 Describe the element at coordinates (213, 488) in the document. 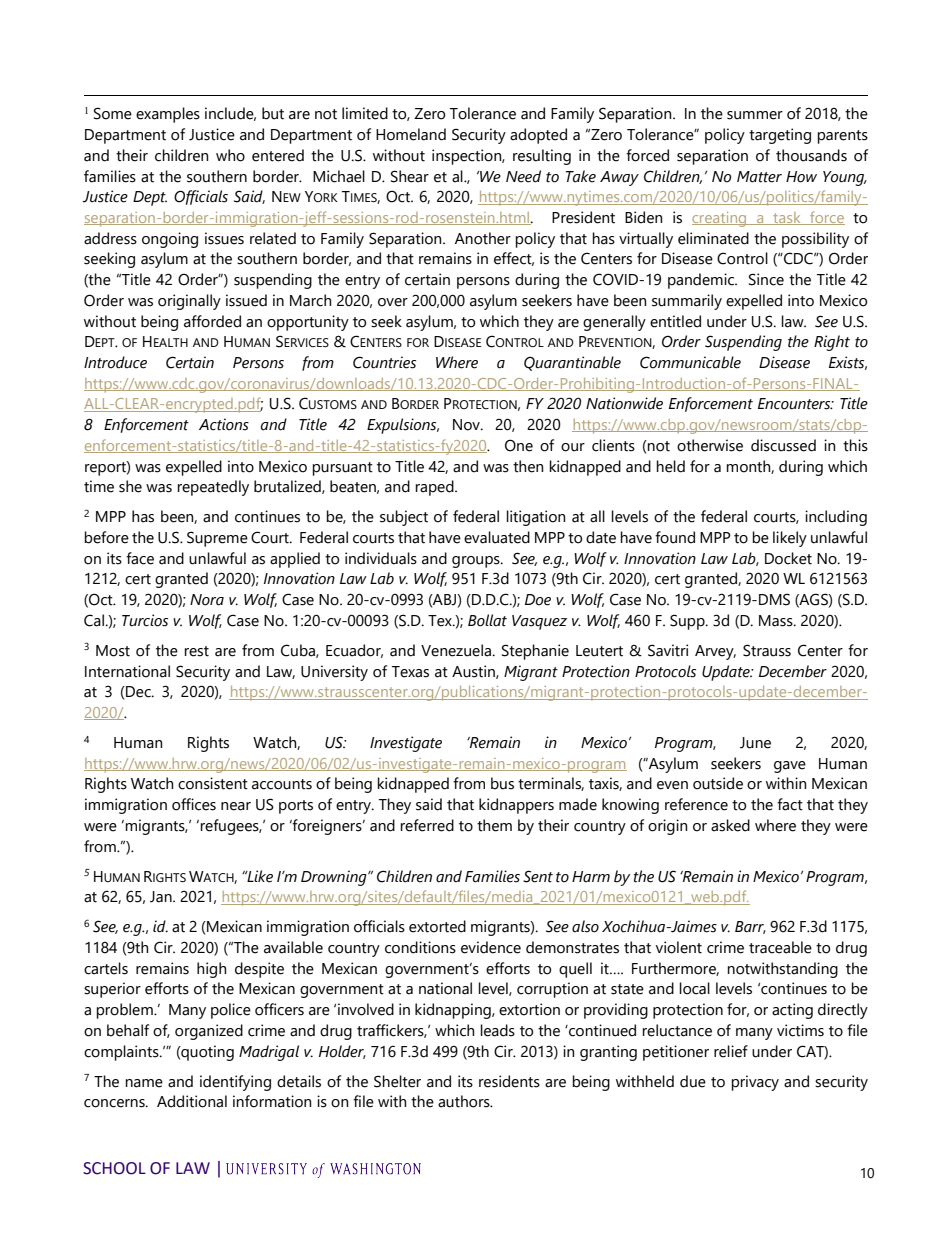

I see `repeatedly` at that location.
